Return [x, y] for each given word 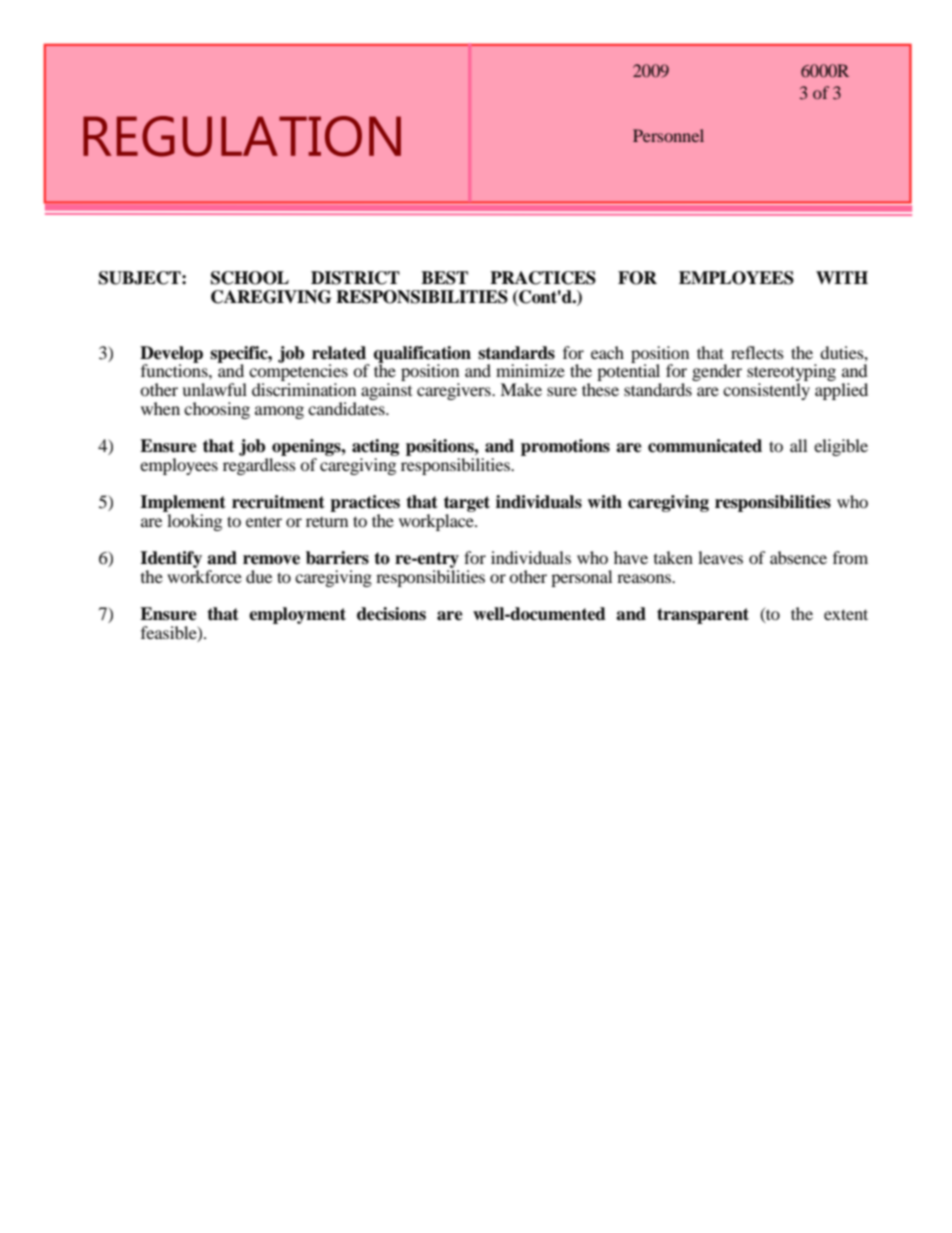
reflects [757, 352]
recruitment [278, 502]
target [467, 505]
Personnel [668, 135]
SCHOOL [250, 278]
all [798, 445]
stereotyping [791, 374]
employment [297, 615]
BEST [444, 278]
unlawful [214, 389]
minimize [530, 370]
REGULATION [242, 136]
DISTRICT [355, 278]
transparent [703, 616]
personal [581, 578]
